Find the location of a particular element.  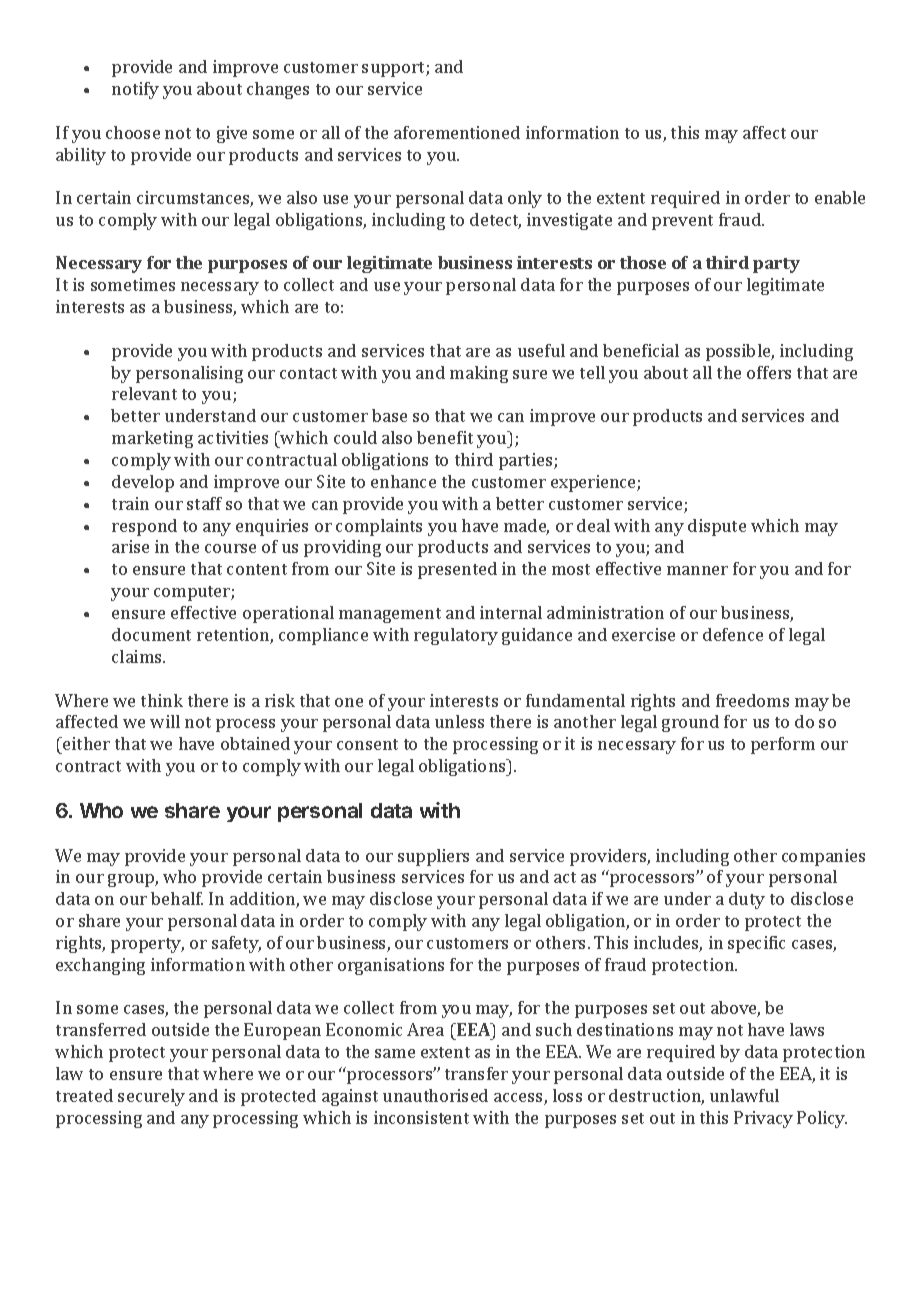

benefit is located at coordinates (445, 437).
